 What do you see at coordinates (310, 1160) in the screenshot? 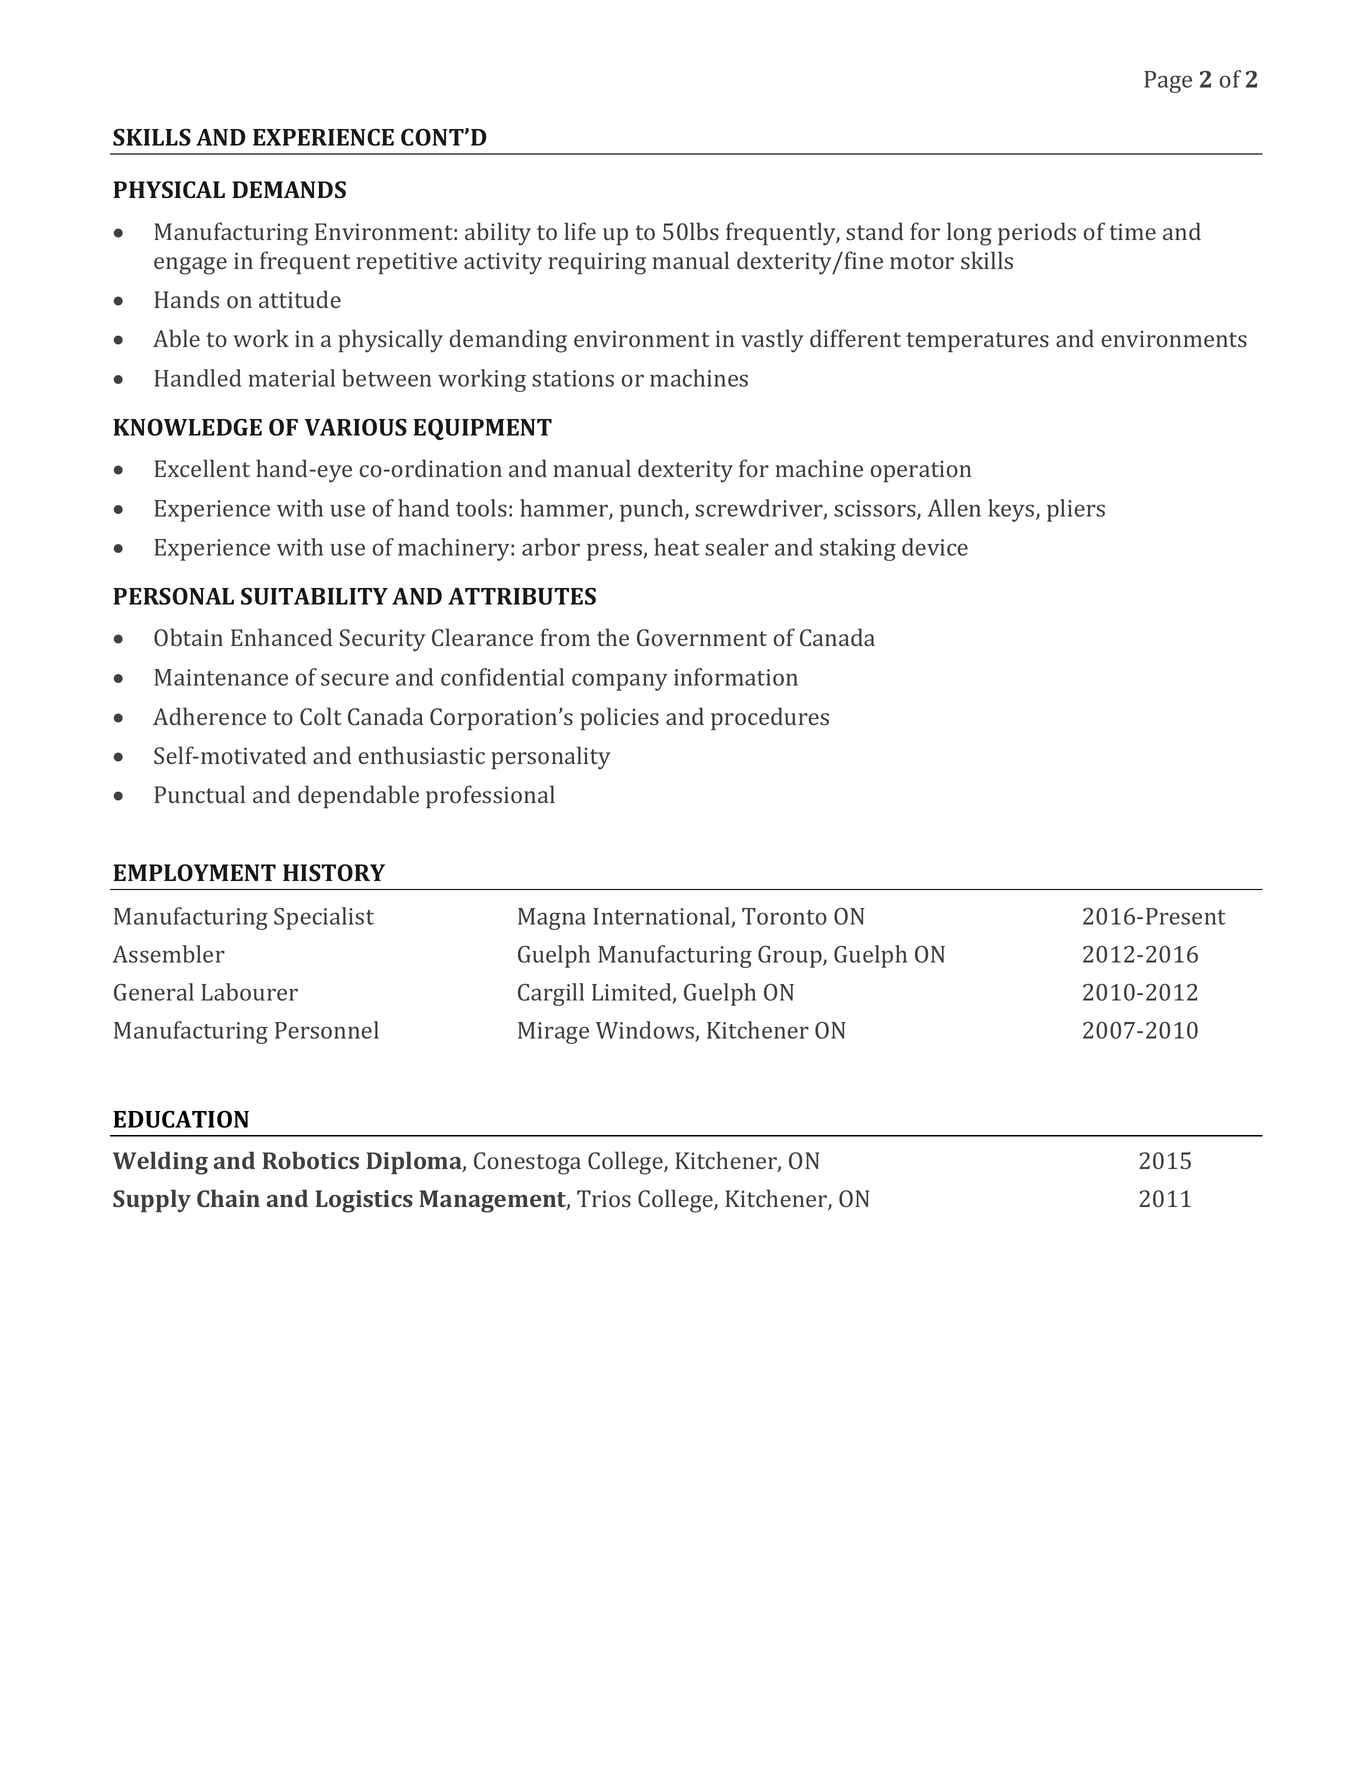
I see `Robotics` at bounding box center [310, 1160].
